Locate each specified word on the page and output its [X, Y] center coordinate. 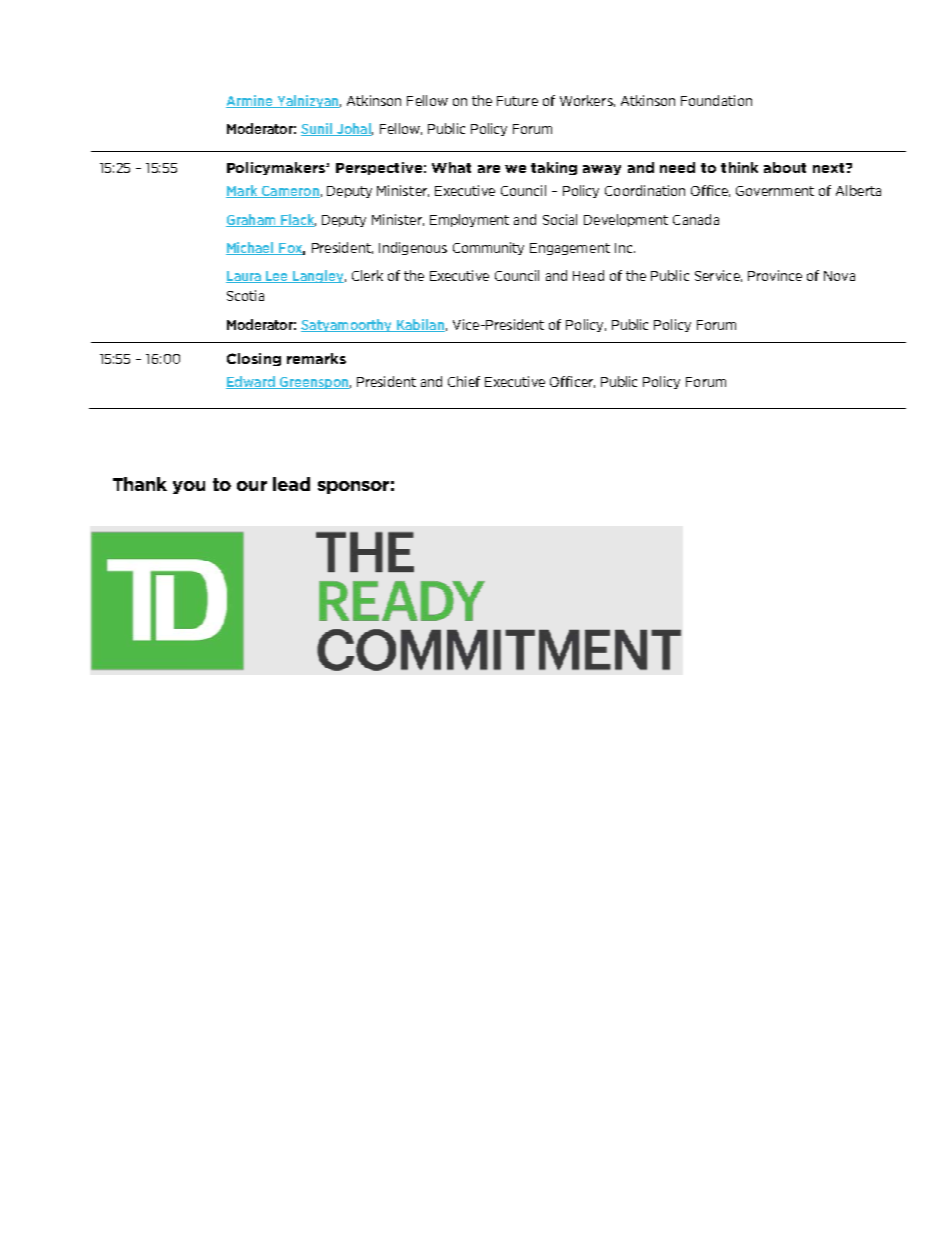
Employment [469, 220]
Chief [464, 381]
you [189, 487]
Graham [252, 220]
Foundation [716, 100]
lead [291, 484]
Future [517, 101]
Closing [254, 359]
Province [775, 275]
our [252, 486]
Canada [696, 219]
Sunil [317, 129]
